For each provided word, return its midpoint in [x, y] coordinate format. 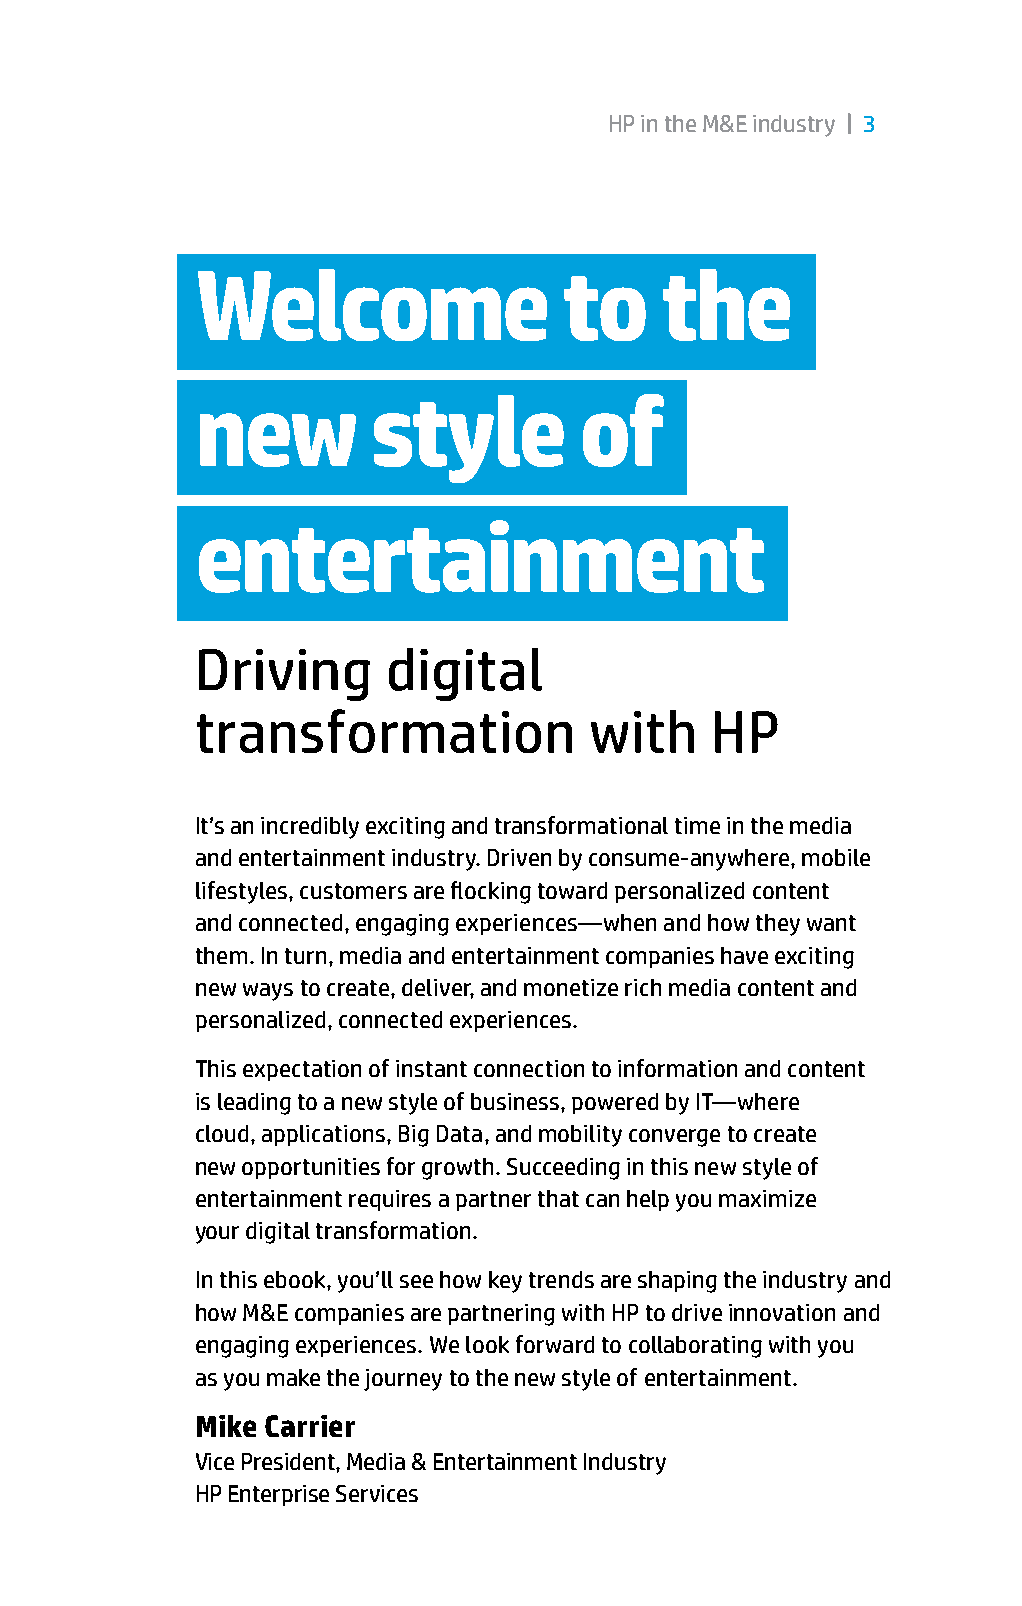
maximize [767, 1198]
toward [572, 890]
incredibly [310, 828]
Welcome [372, 305]
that [558, 1198]
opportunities [311, 1168]
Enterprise [279, 1495]
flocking [491, 892]
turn [305, 956]
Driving [284, 675]
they [778, 925]
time [697, 825]
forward [555, 1344]
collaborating [695, 1347]
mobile [836, 857]
